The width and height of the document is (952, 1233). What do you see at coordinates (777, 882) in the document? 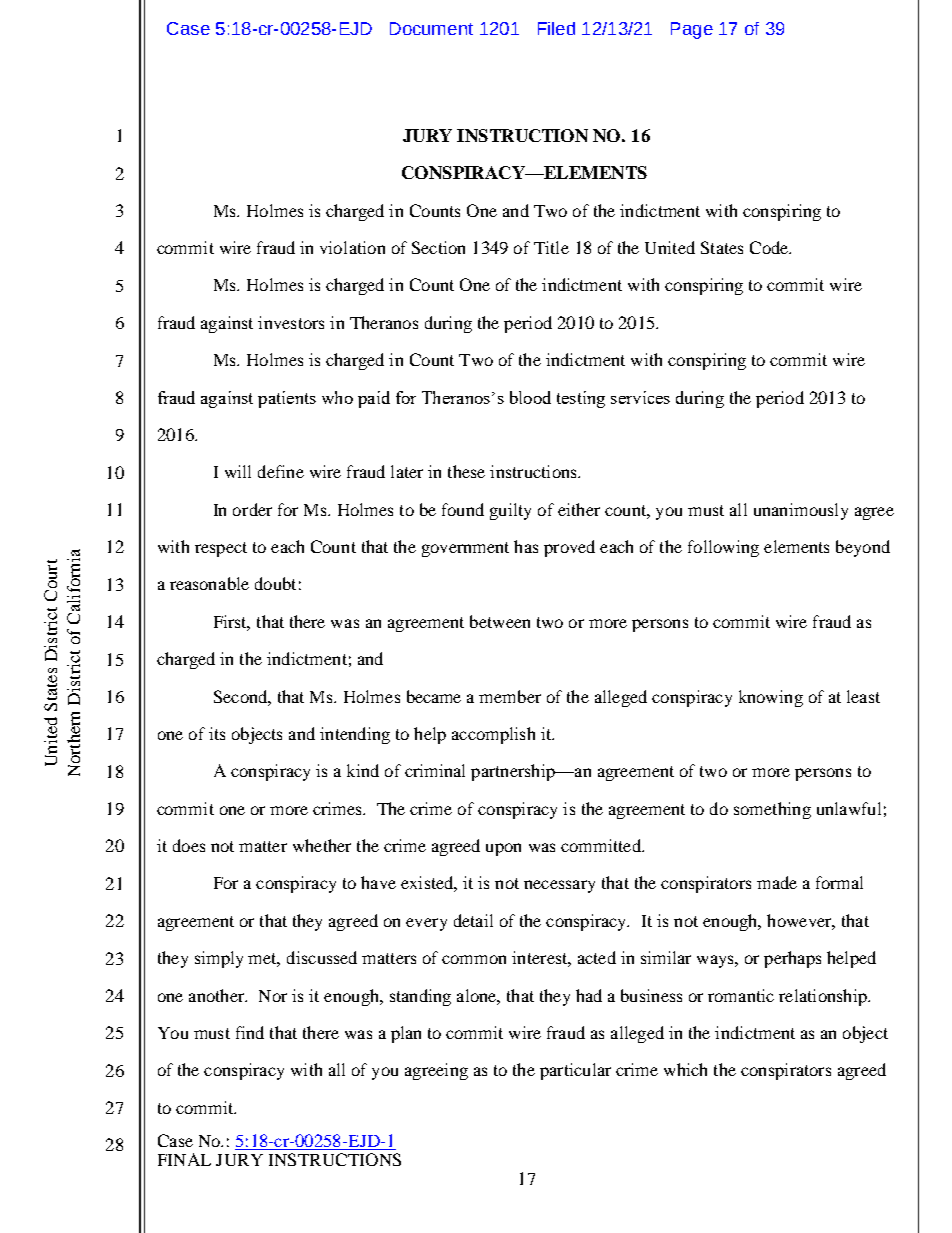
I see `made` at bounding box center [777, 882].
